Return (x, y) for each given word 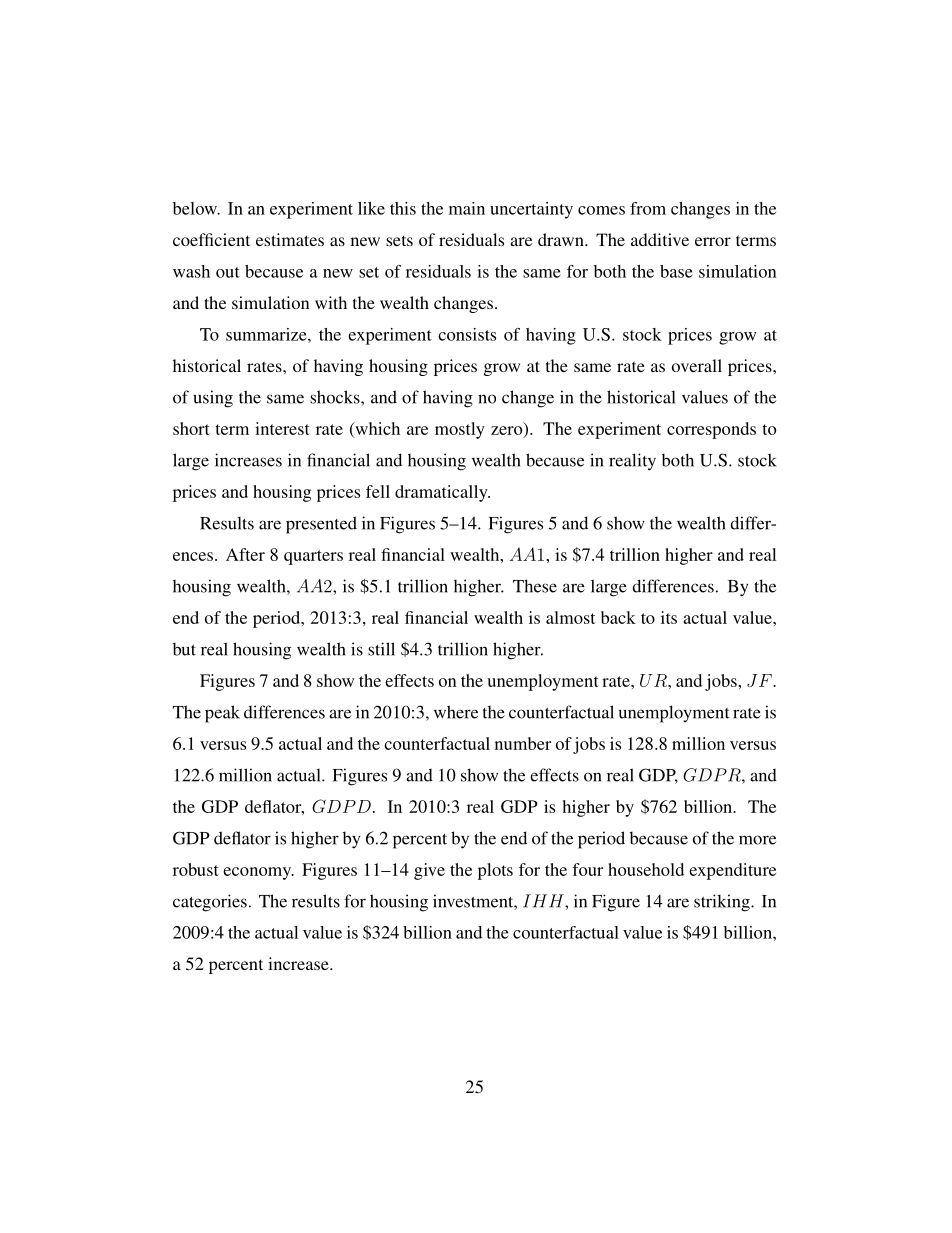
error (713, 241)
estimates (290, 239)
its (669, 617)
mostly (460, 430)
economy (258, 873)
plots (495, 871)
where (456, 712)
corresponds (711, 430)
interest (282, 428)
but (184, 649)
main (467, 208)
